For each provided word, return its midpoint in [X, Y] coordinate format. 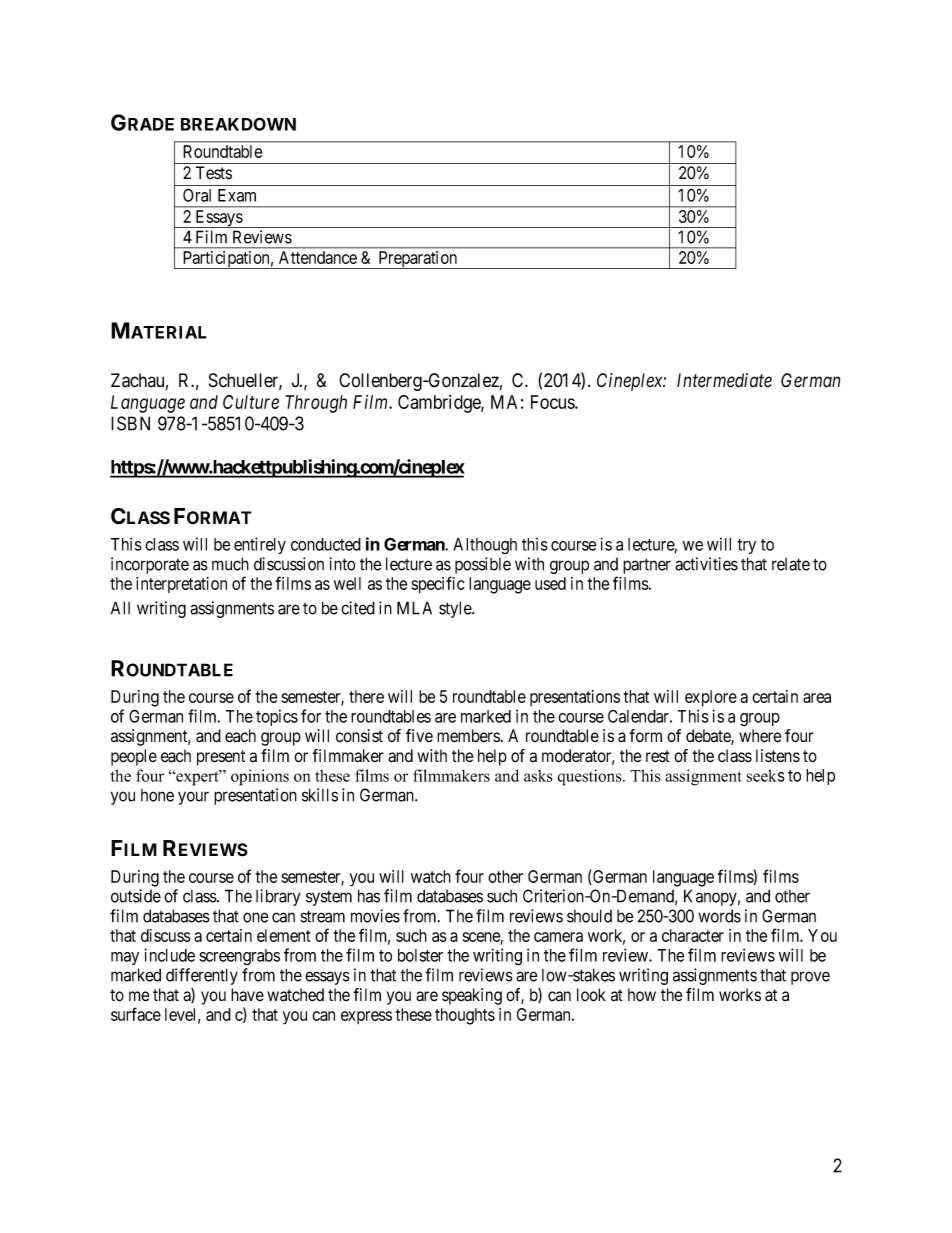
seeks [765, 775]
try [746, 546]
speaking [472, 996]
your [193, 798]
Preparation [418, 260]
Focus [553, 402]
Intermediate [724, 380]
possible [483, 565]
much [230, 564]
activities [706, 564]
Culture [251, 402]
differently [202, 976]
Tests [214, 173]
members [468, 736]
